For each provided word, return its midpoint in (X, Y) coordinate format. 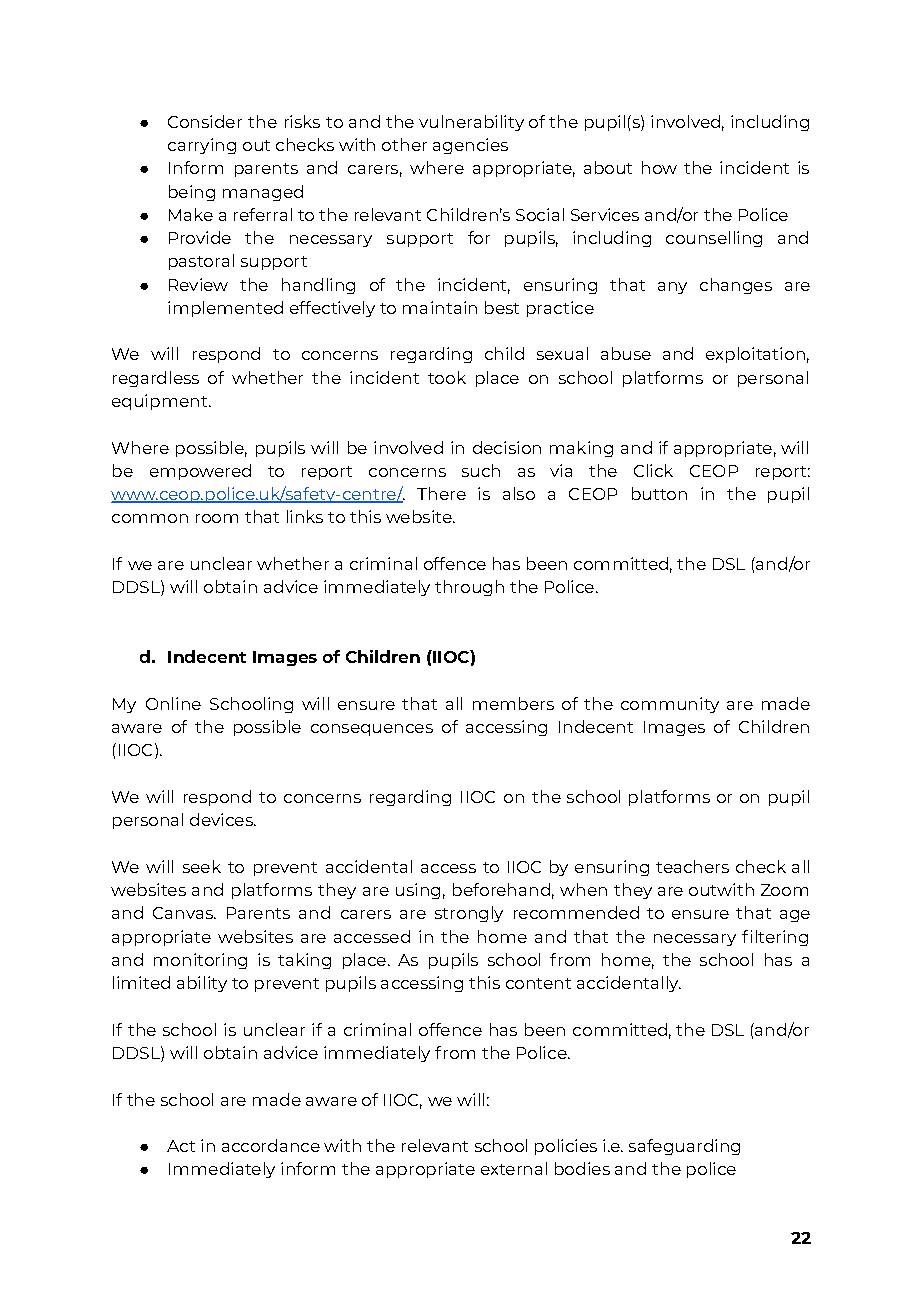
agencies (470, 146)
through (469, 588)
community (670, 705)
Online (173, 703)
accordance (271, 1145)
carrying (202, 146)
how (659, 167)
